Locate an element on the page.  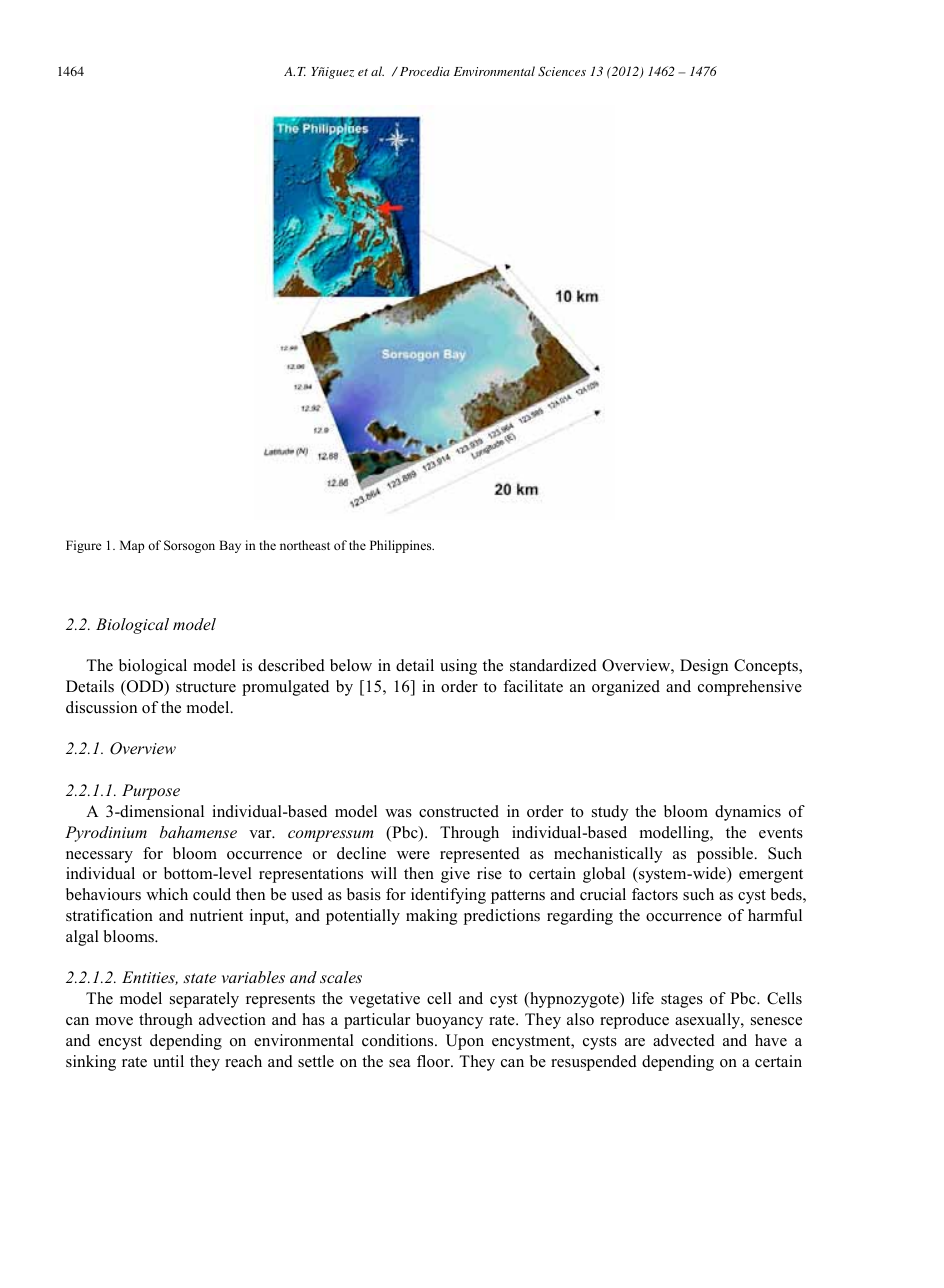
facilitate is located at coordinates (533, 686).
